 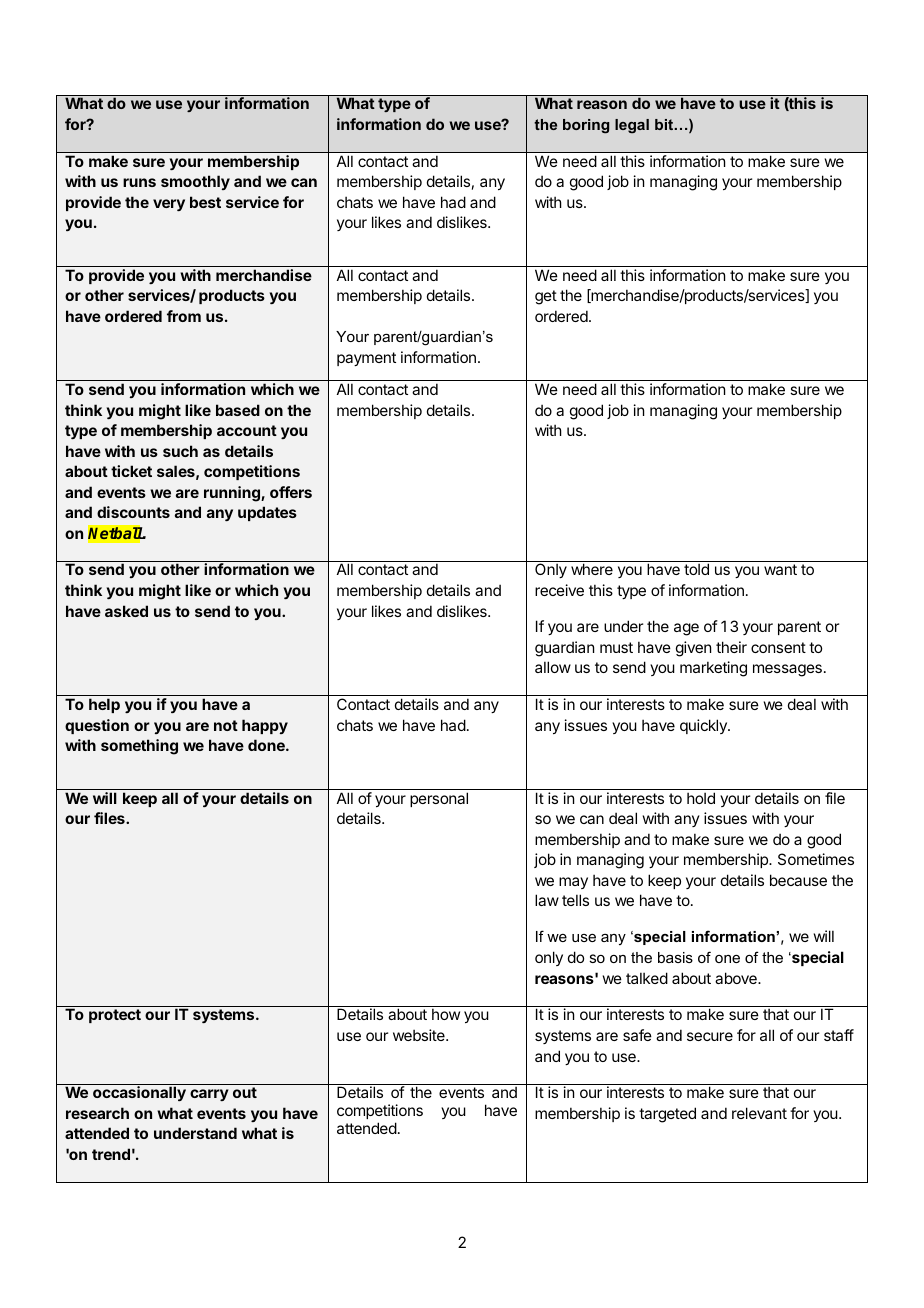 I want to click on boring, so click(x=586, y=126).
